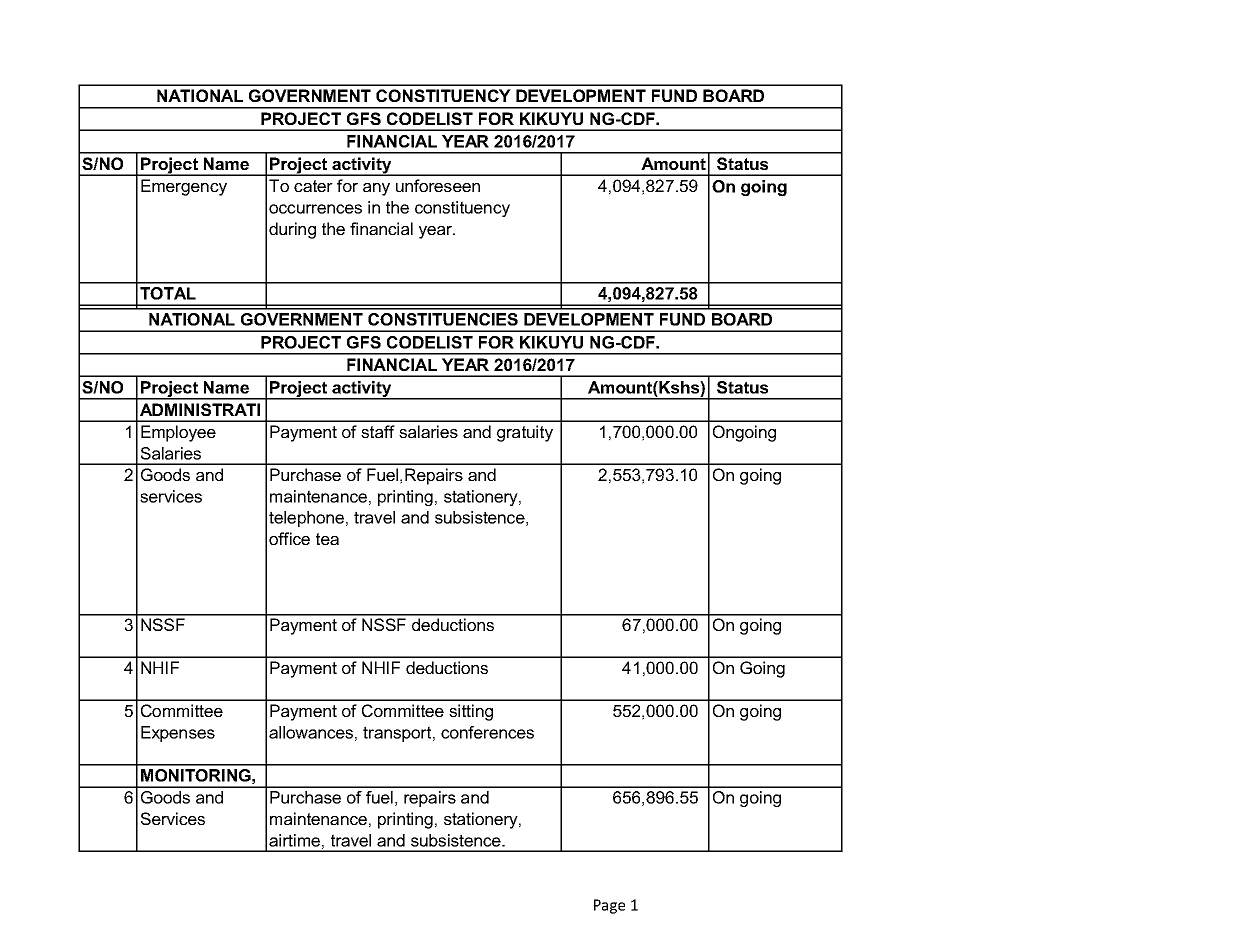 The image size is (1233, 952). What do you see at coordinates (327, 539) in the screenshot?
I see `tea` at bounding box center [327, 539].
